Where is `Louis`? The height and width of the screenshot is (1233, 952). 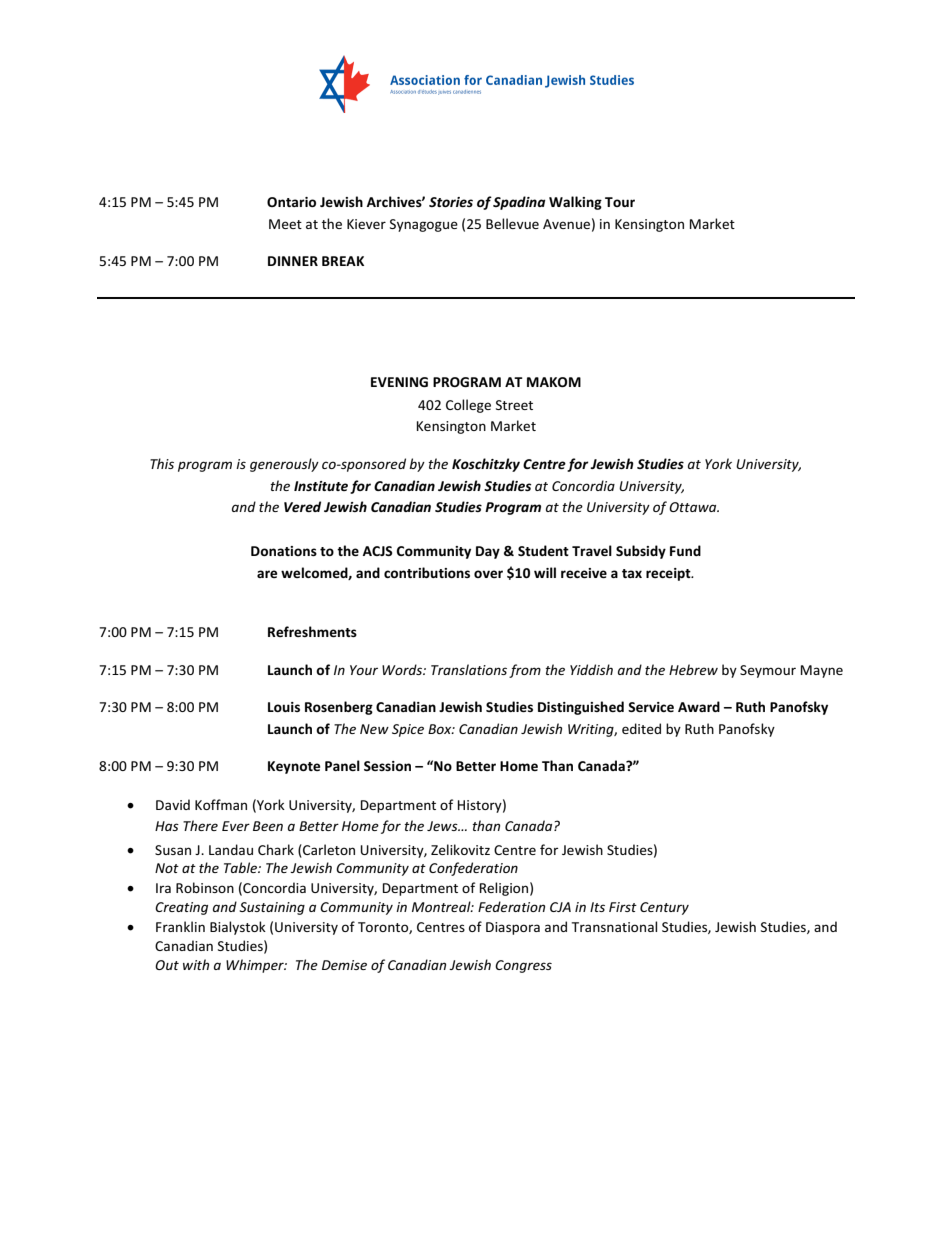 Louis is located at coordinates (284, 707).
